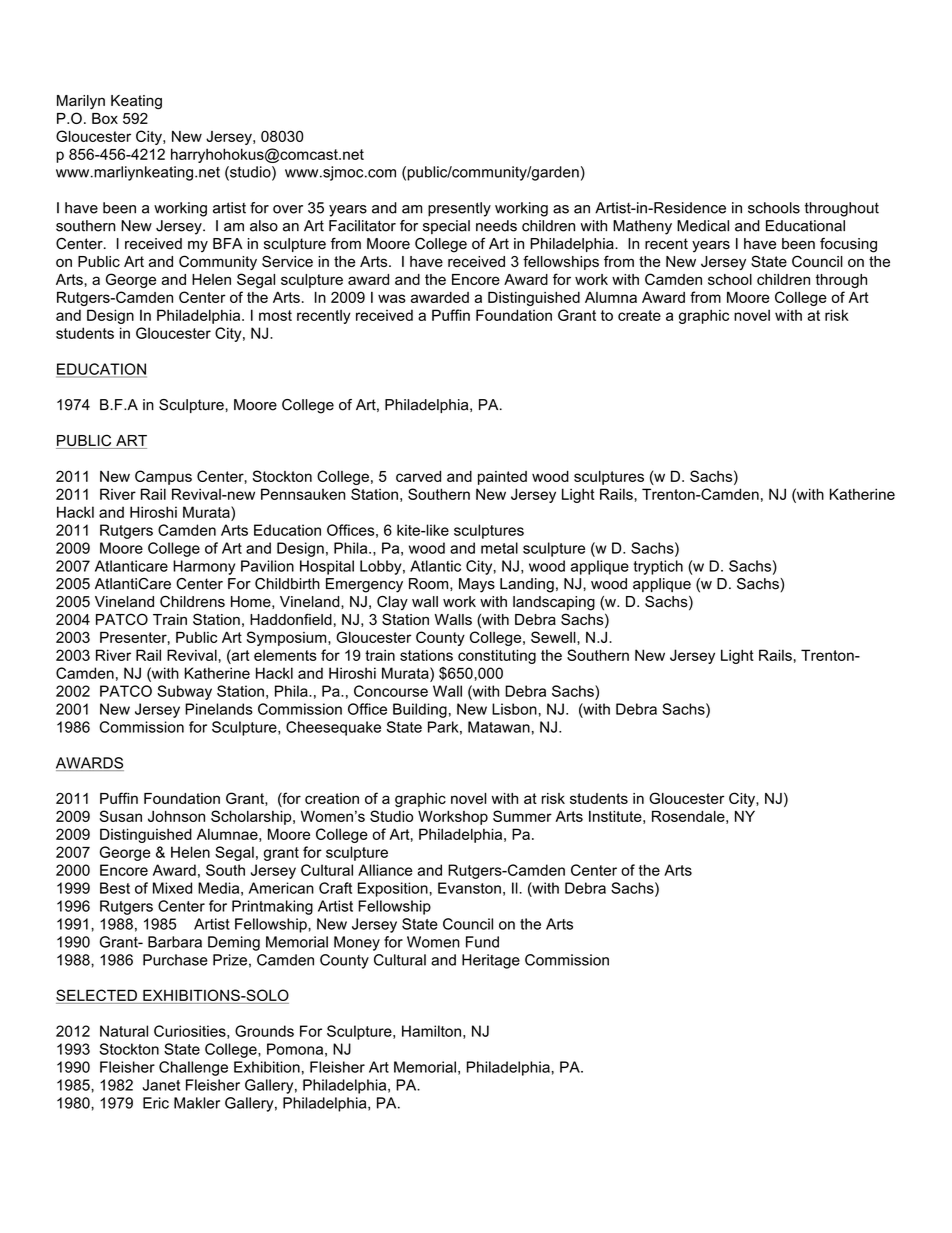 The width and height of the page is (952, 1233). Describe the element at coordinates (477, 585) in the page. I see `Mays` at that location.
